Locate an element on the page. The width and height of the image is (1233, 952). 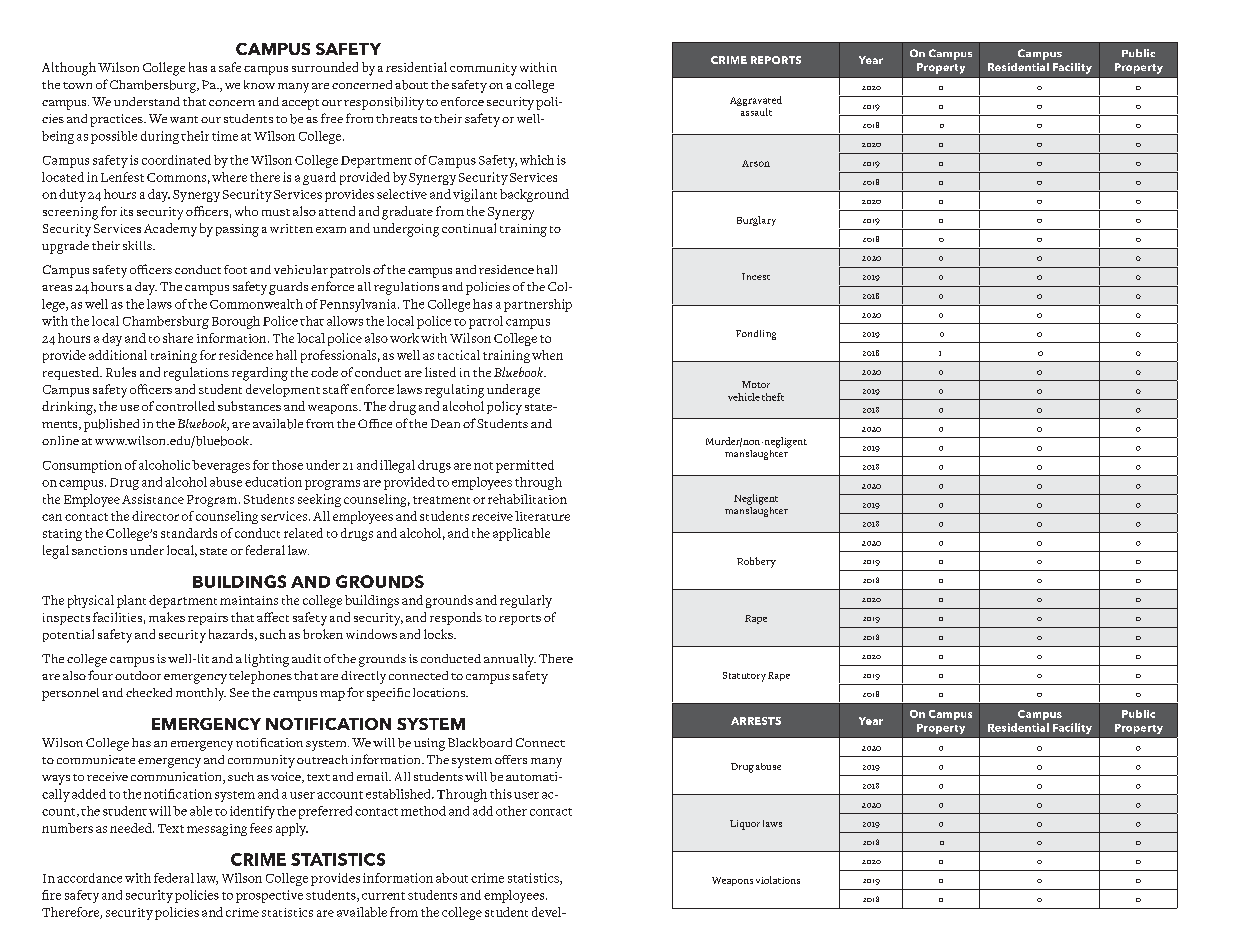
accordance is located at coordinates (89, 878).
